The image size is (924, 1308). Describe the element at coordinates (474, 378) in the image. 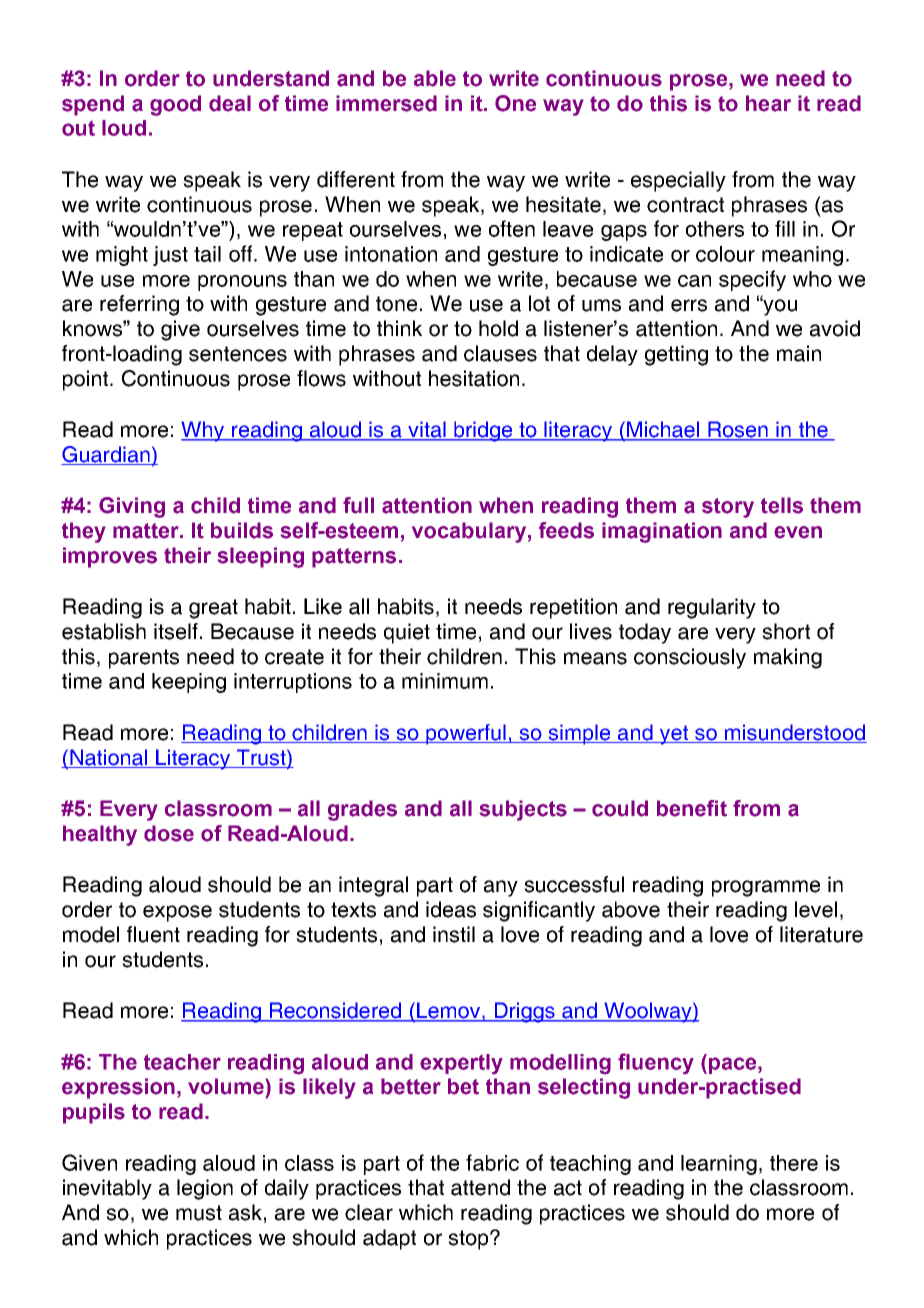

I see `hesitation` at that location.
